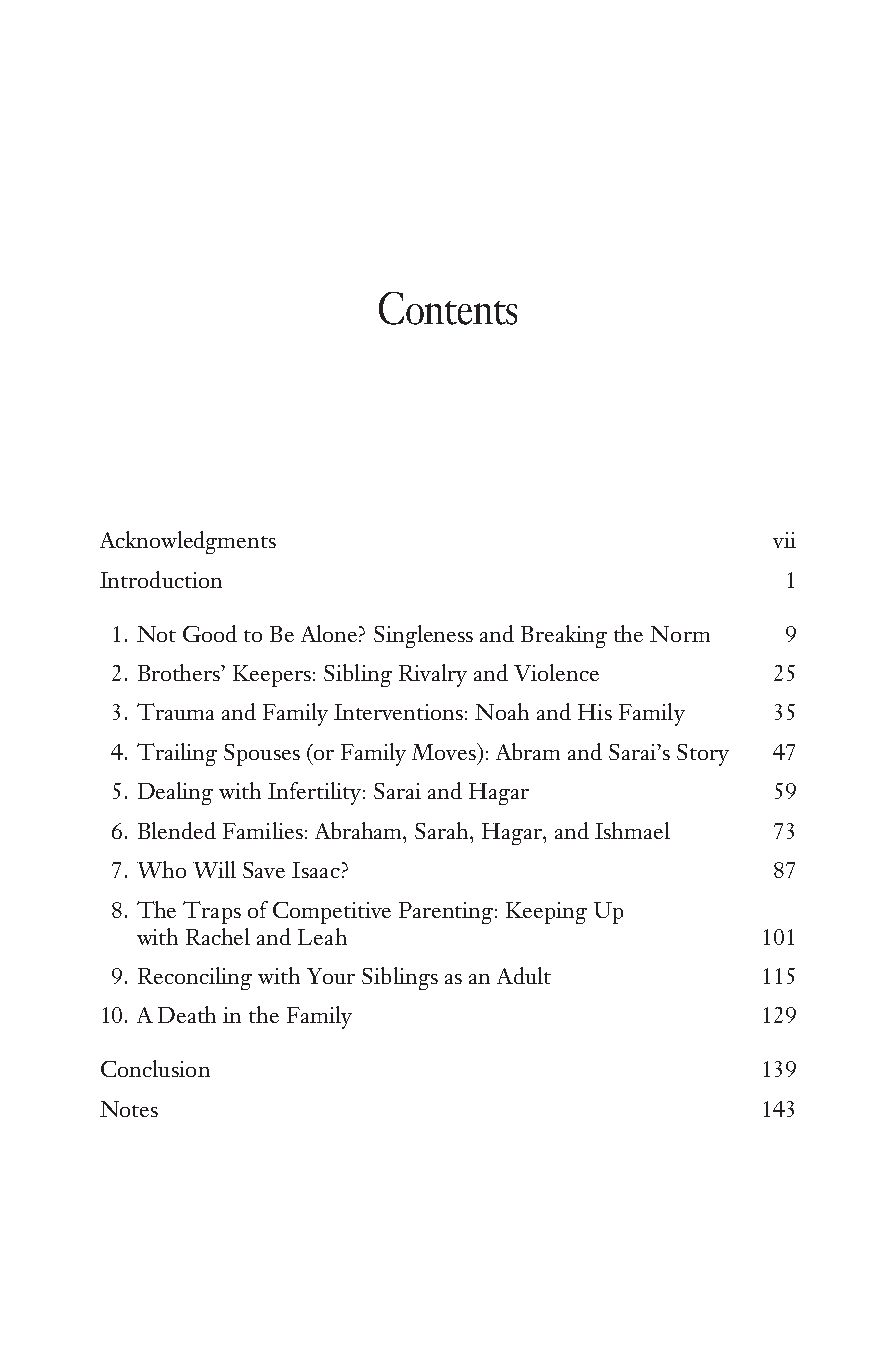  What do you see at coordinates (703, 755) in the screenshot?
I see `Story` at bounding box center [703, 755].
